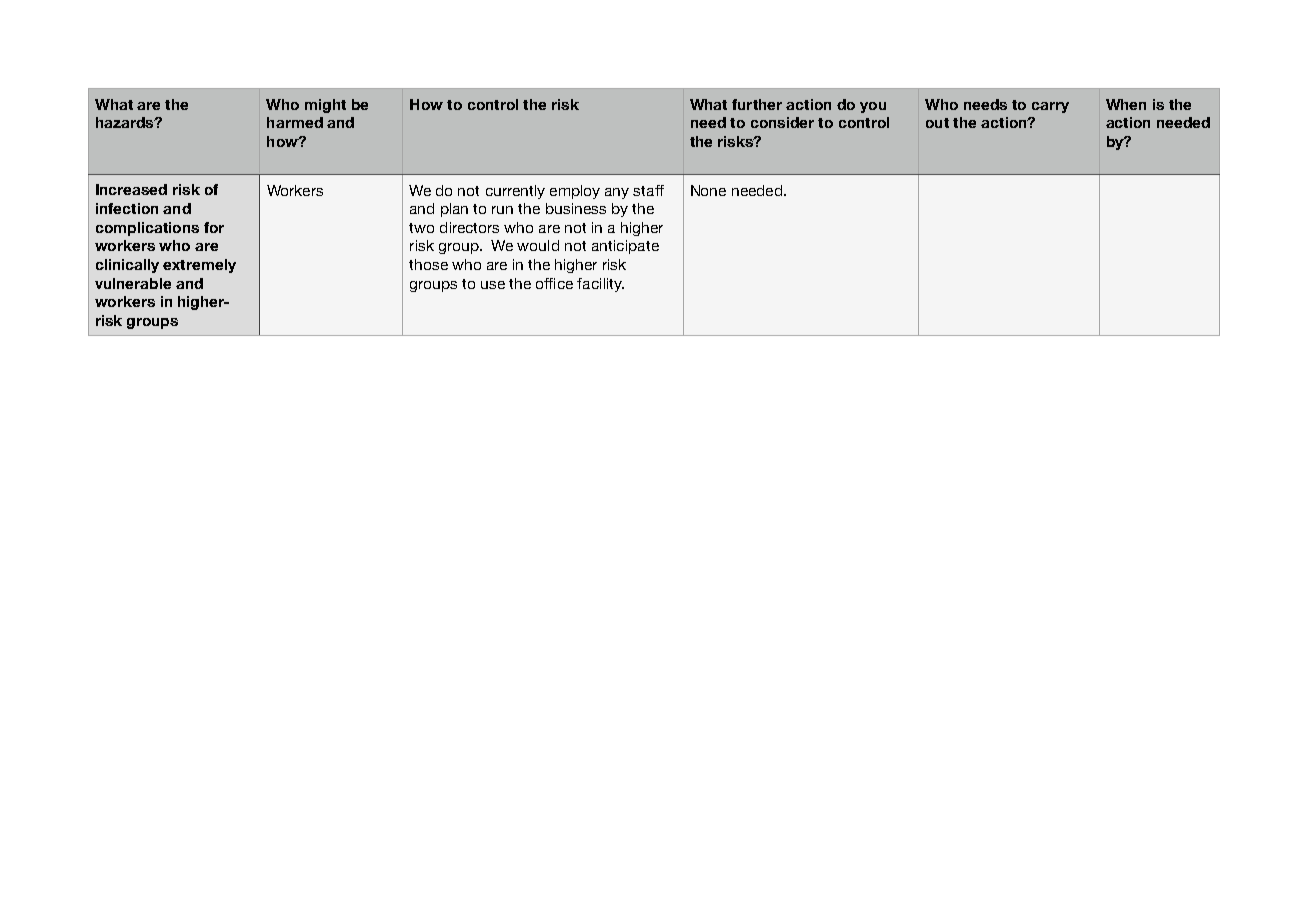 The image size is (1308, 924). Describe the element at coordinates (757, 104) in the screenshot. I see `further` at that location.
